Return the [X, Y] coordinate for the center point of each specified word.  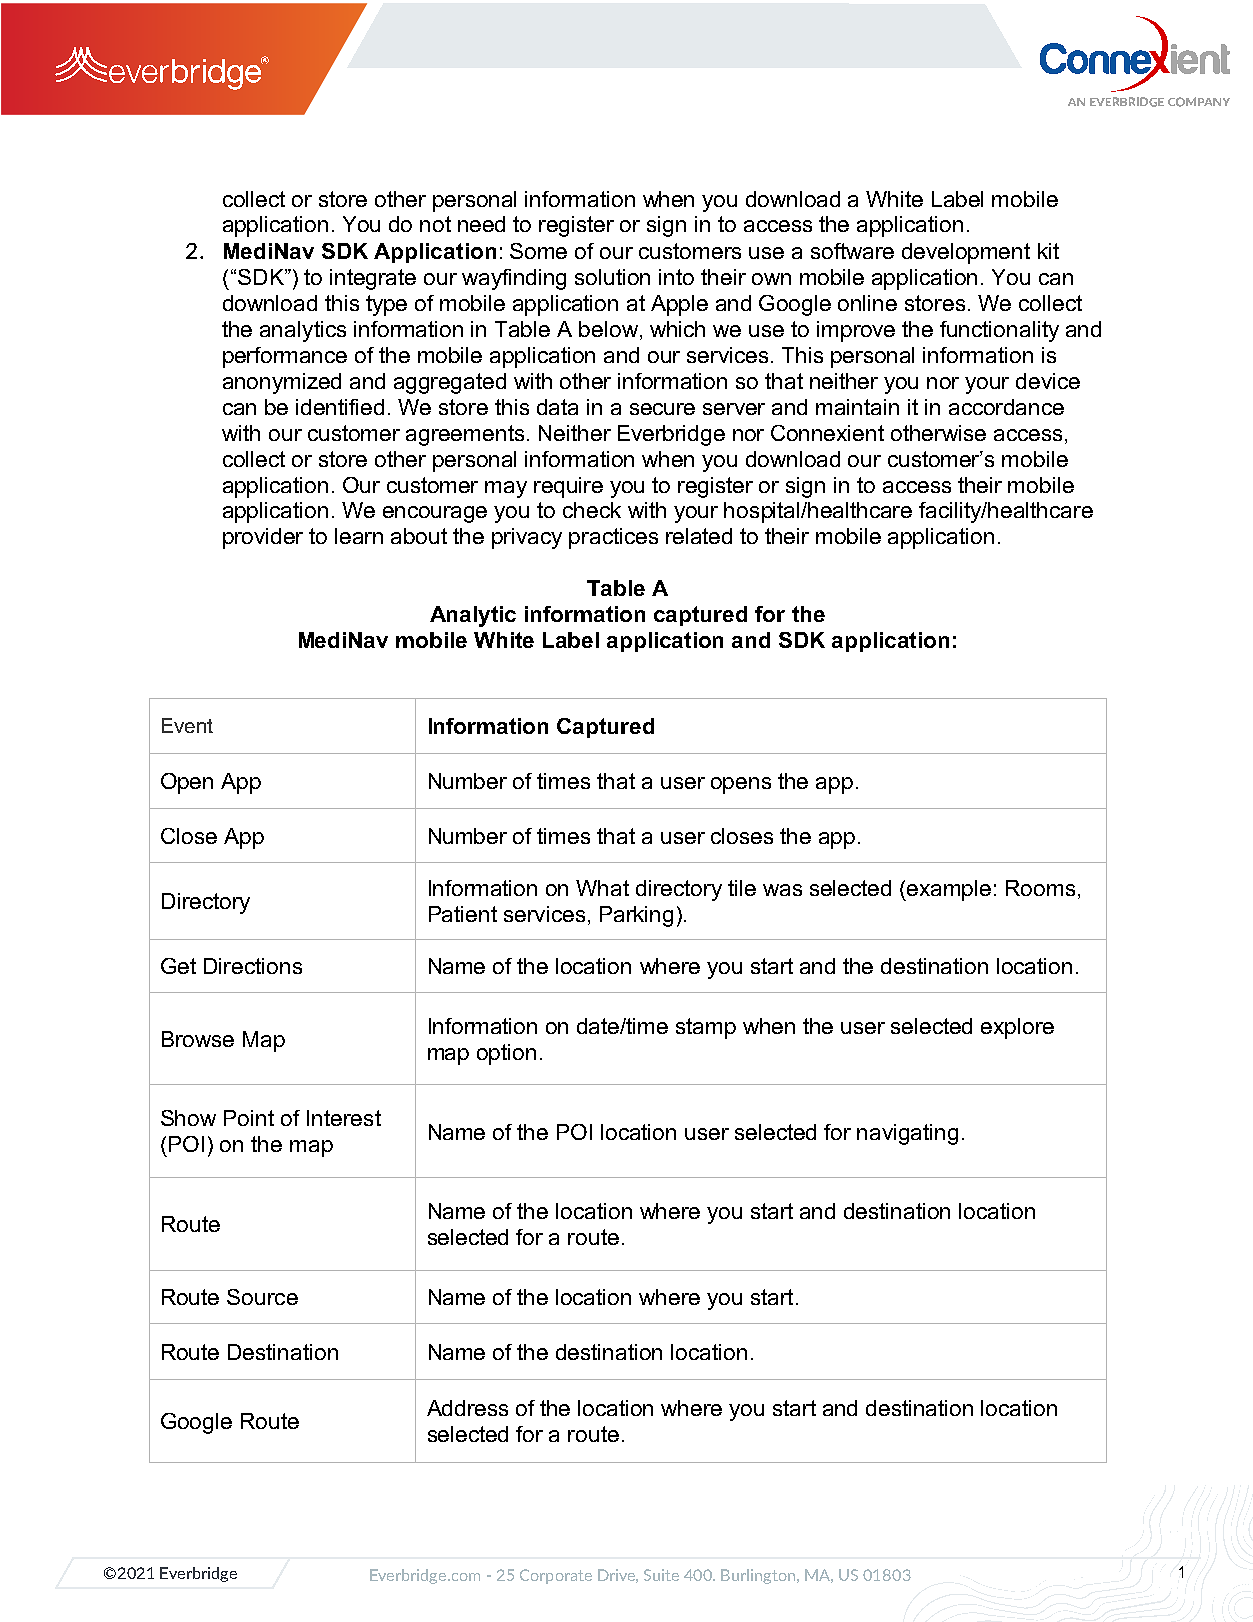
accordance [1006, 407]
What [602, 888]
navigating [907, 1134]
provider [263, 538]
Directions [253, 966]
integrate [373, 279]
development [966, 253]
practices [613, 538]
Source [262, 1297]
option [506, 1054]
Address [467, 1408]
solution [612, 277]
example [949, 890]
